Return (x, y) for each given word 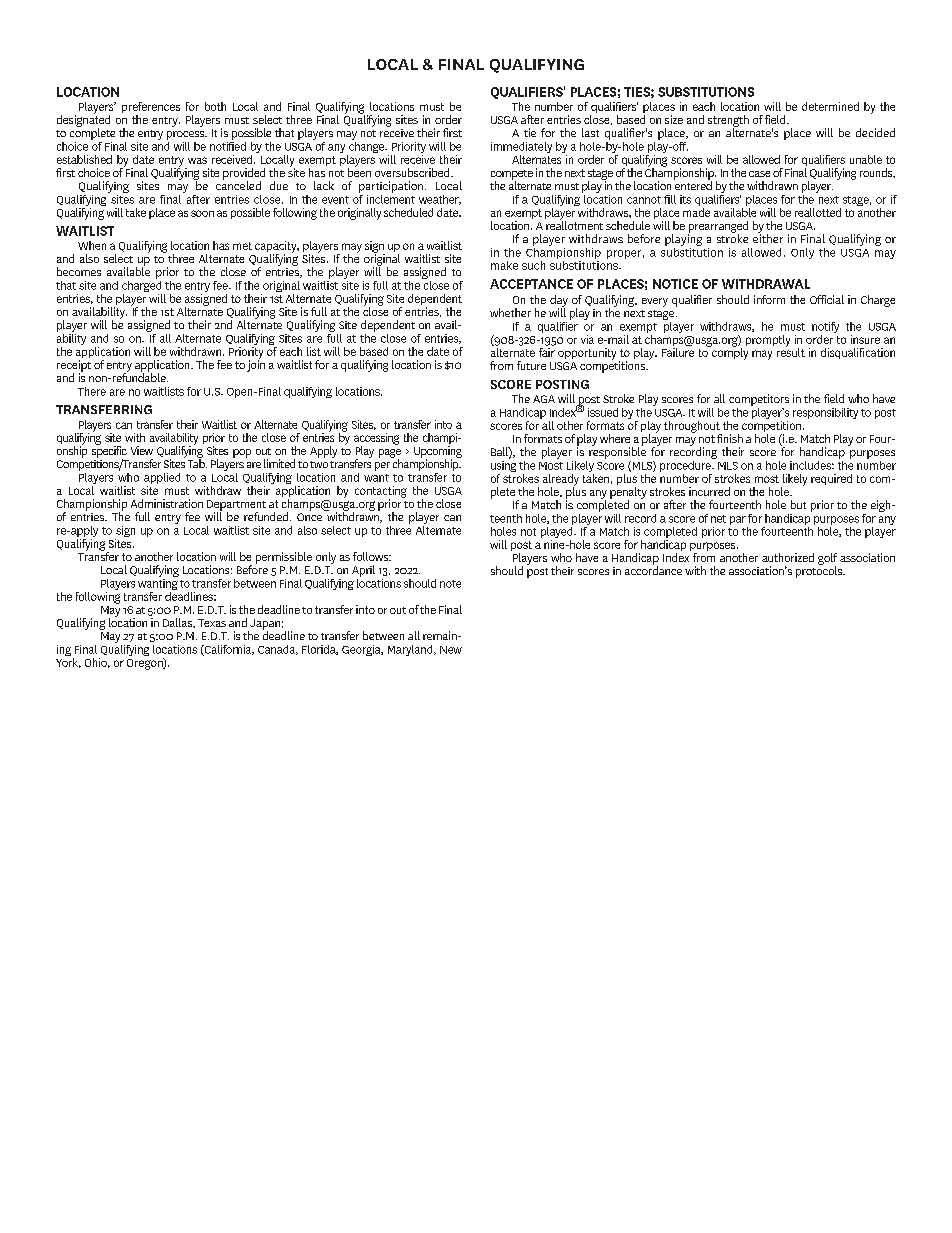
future (531, 365)
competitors (759, 400)
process (187, 135)
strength (728, 122)
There (92, 391)
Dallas (179, 623)
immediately (521, 149)
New (451, 650)
